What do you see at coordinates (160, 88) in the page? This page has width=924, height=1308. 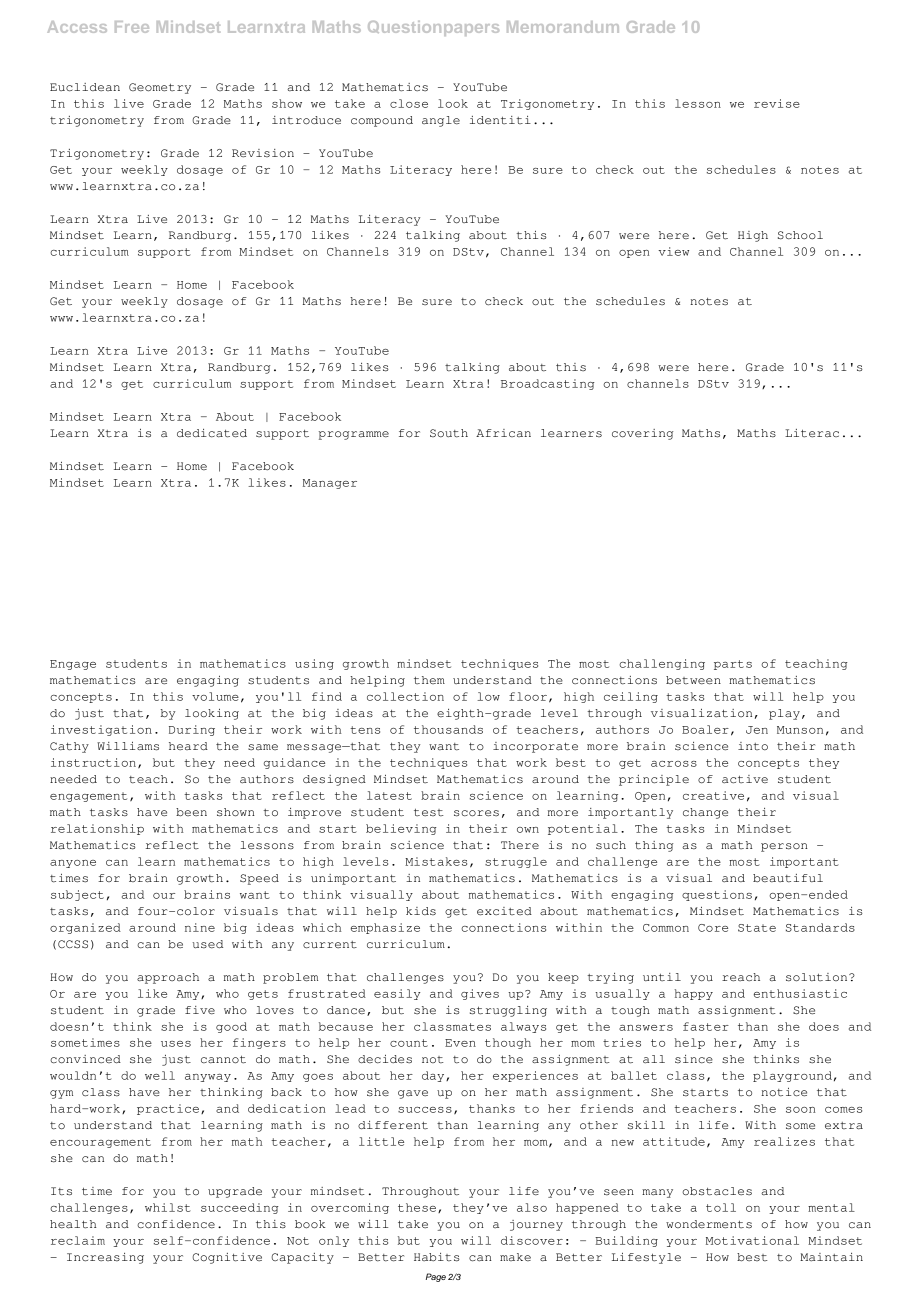 I see `Geometry` at bounding box center [160, 88].
